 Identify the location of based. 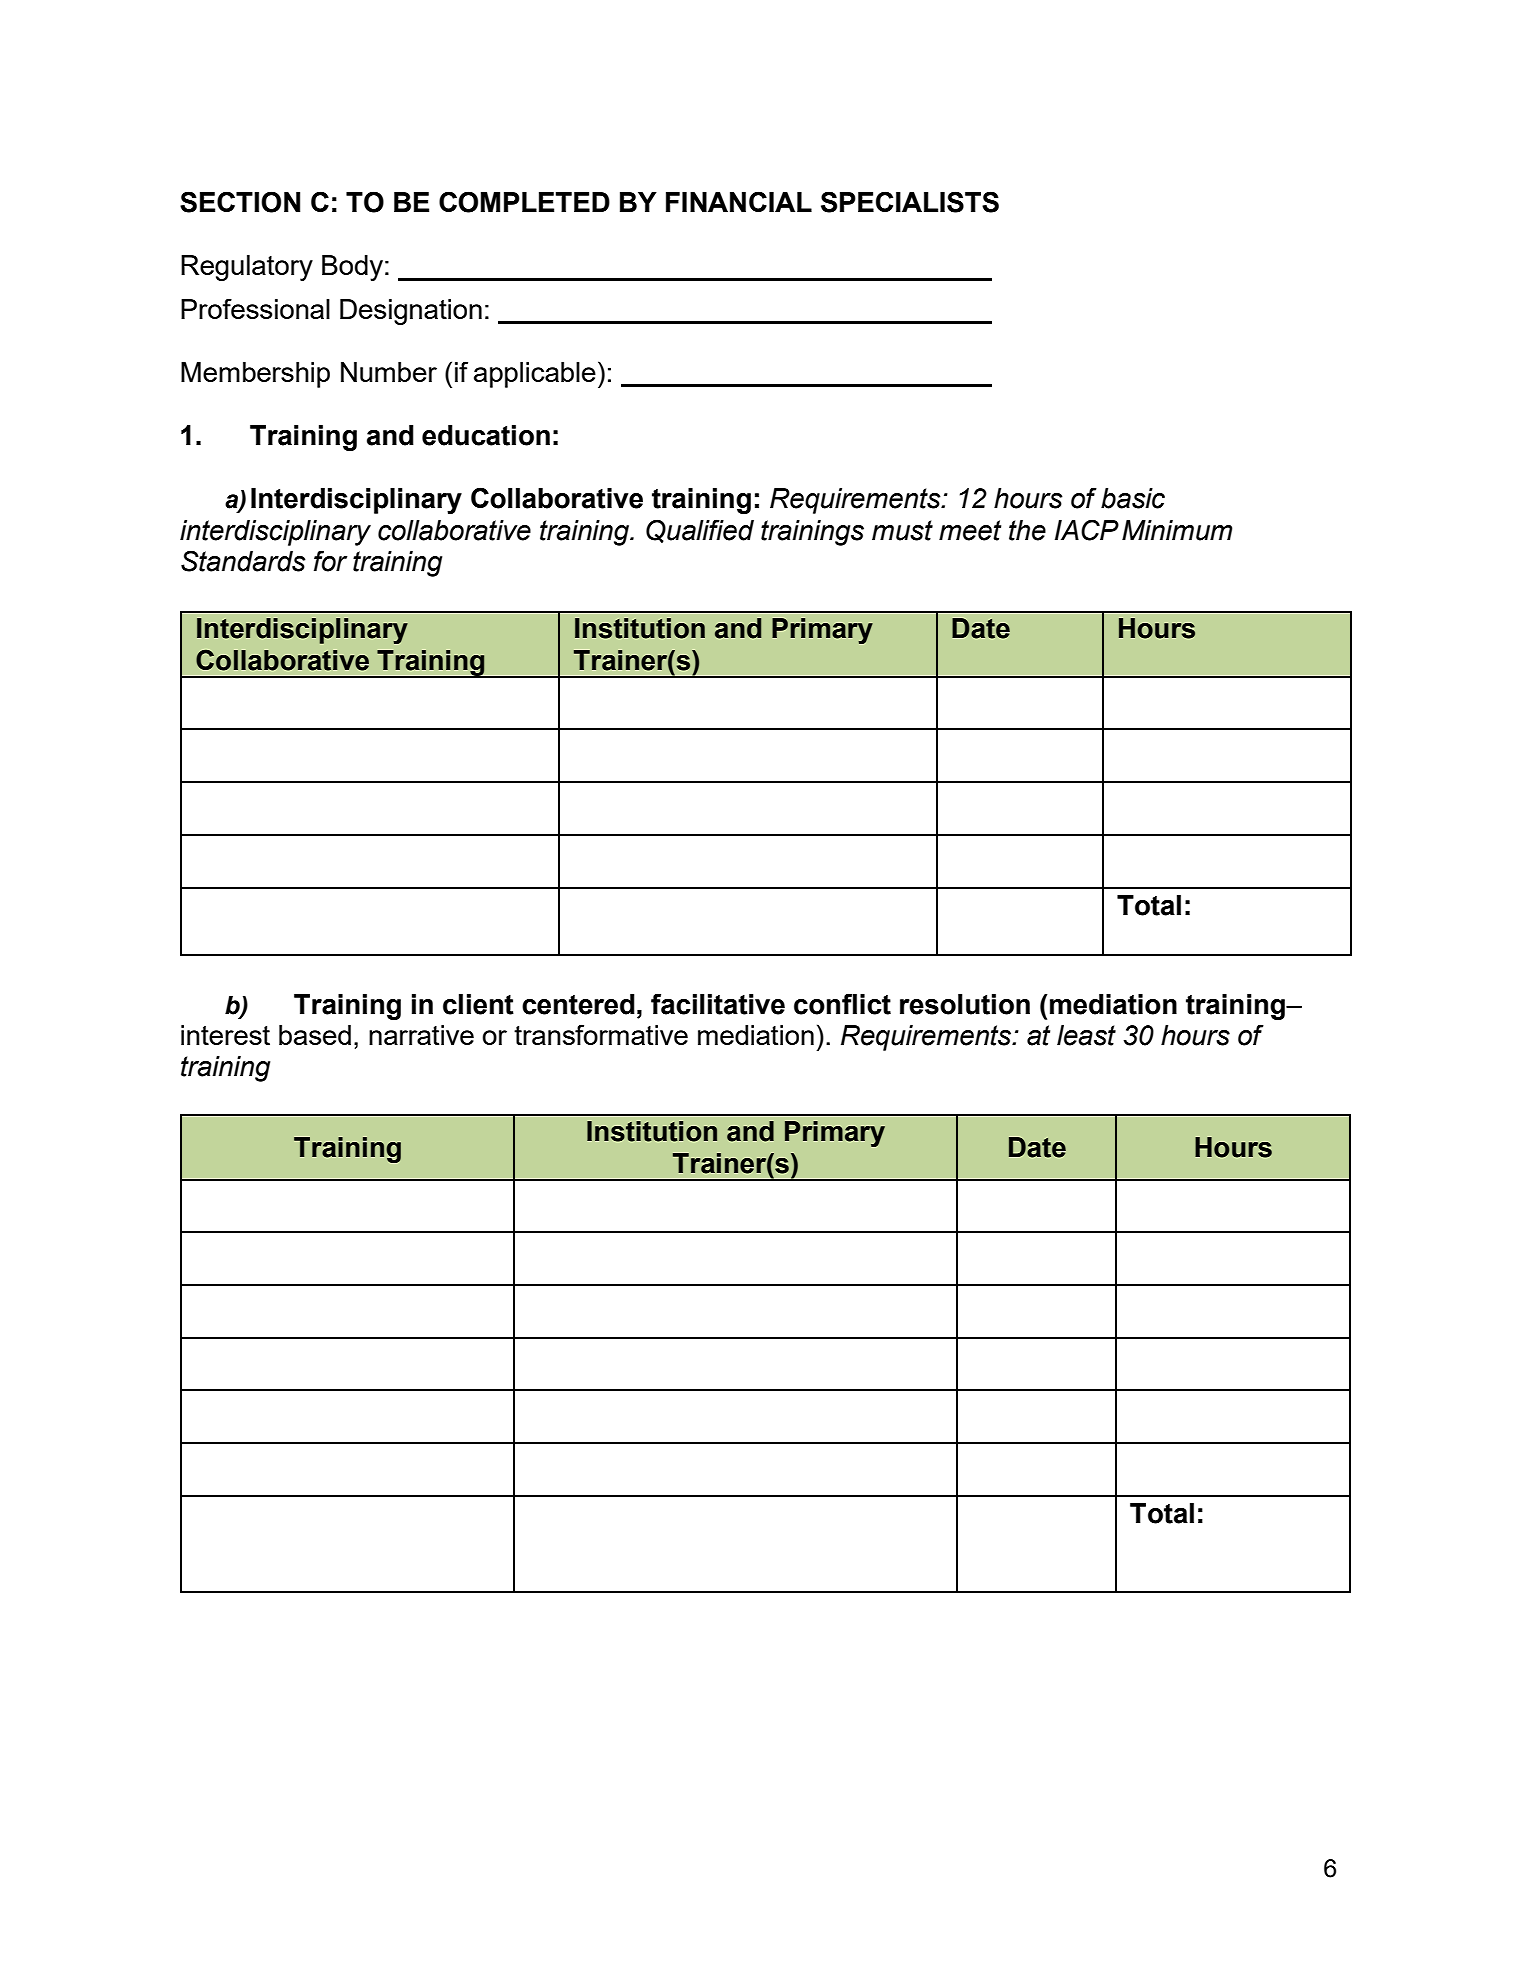
(315, 1035).
